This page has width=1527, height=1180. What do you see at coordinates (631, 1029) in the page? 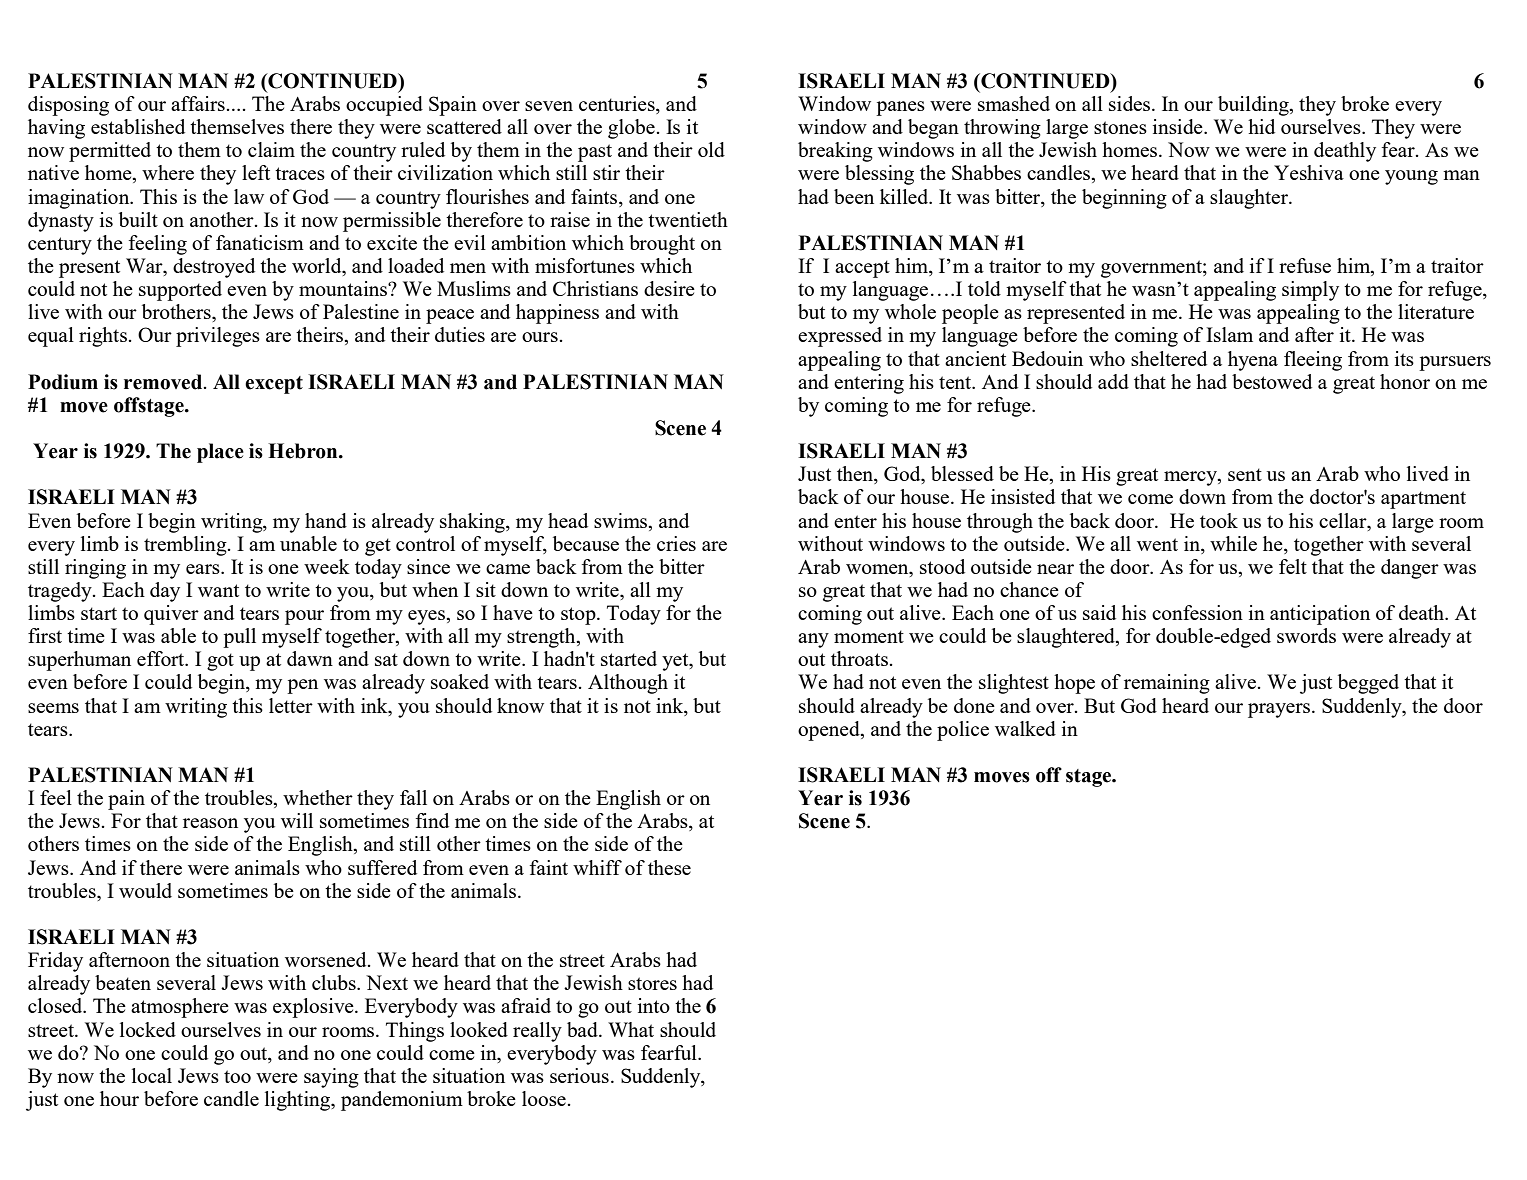
I see `What` at bounding box center [631, 1029].
